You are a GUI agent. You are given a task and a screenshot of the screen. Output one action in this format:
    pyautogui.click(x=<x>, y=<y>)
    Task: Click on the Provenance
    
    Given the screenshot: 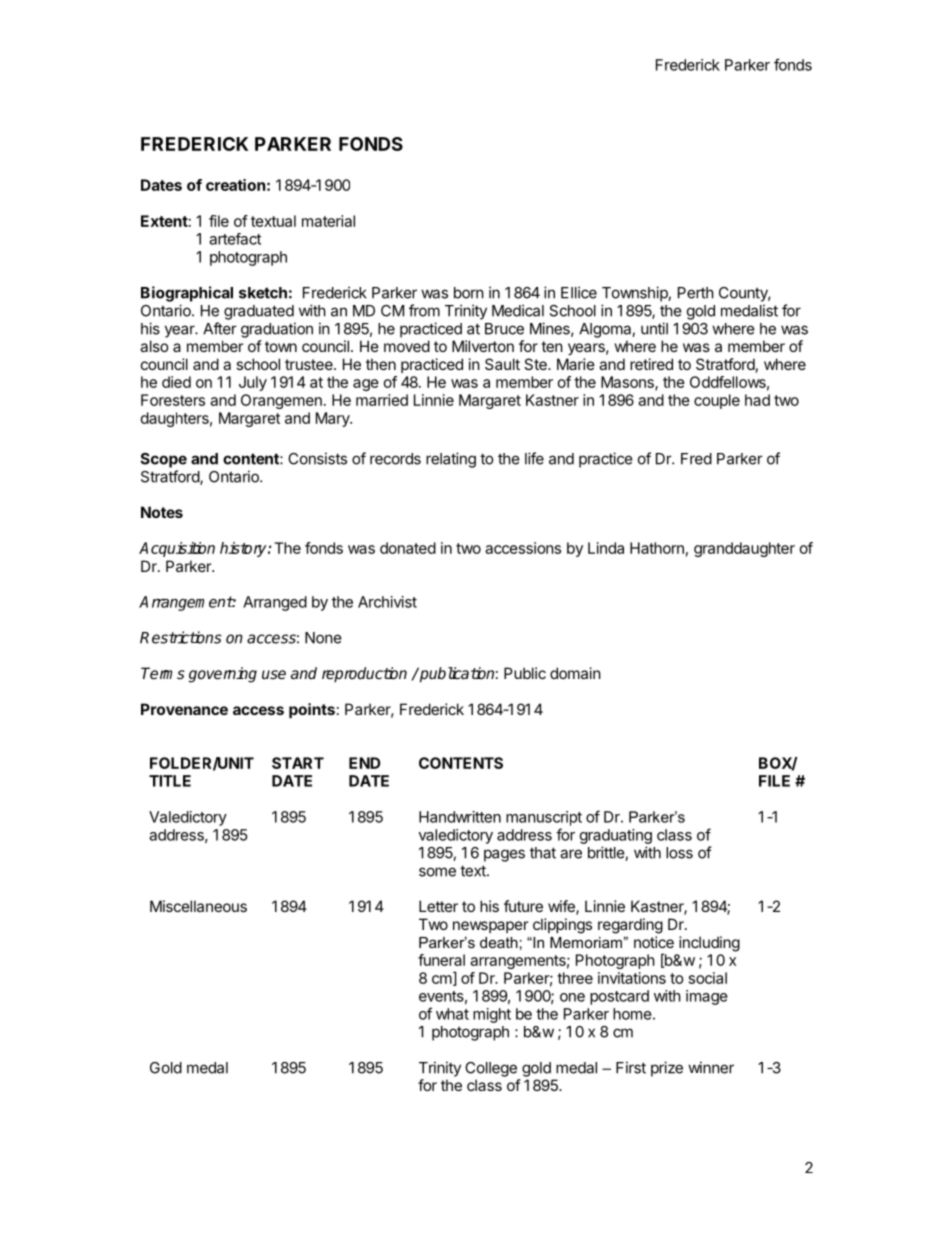 What is the action you would take?
    pyautogui.click(x=184, y=709)
